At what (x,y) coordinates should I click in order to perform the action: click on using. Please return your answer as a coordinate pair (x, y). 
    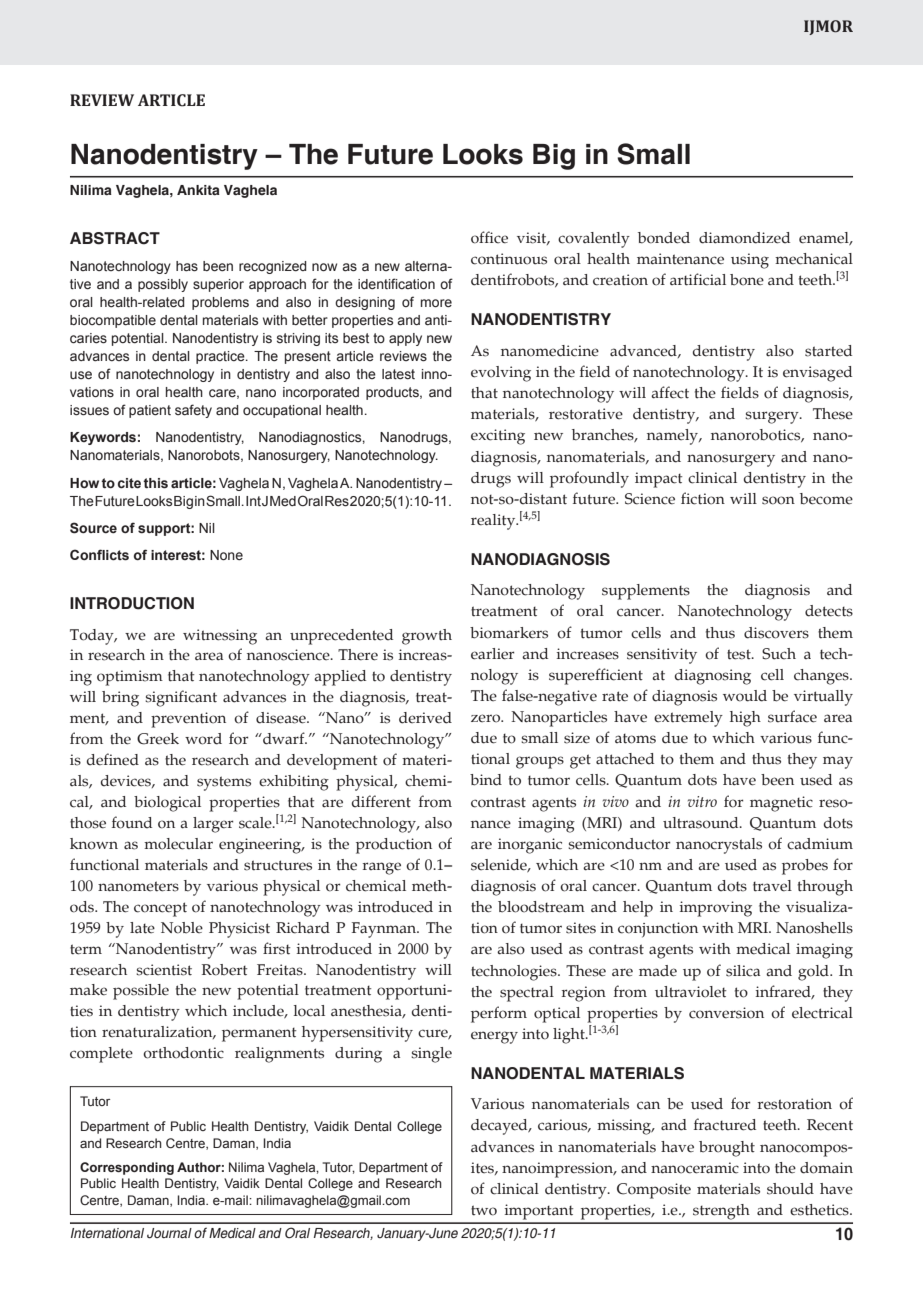
    Looking at the image, I should click on (750, 261).
